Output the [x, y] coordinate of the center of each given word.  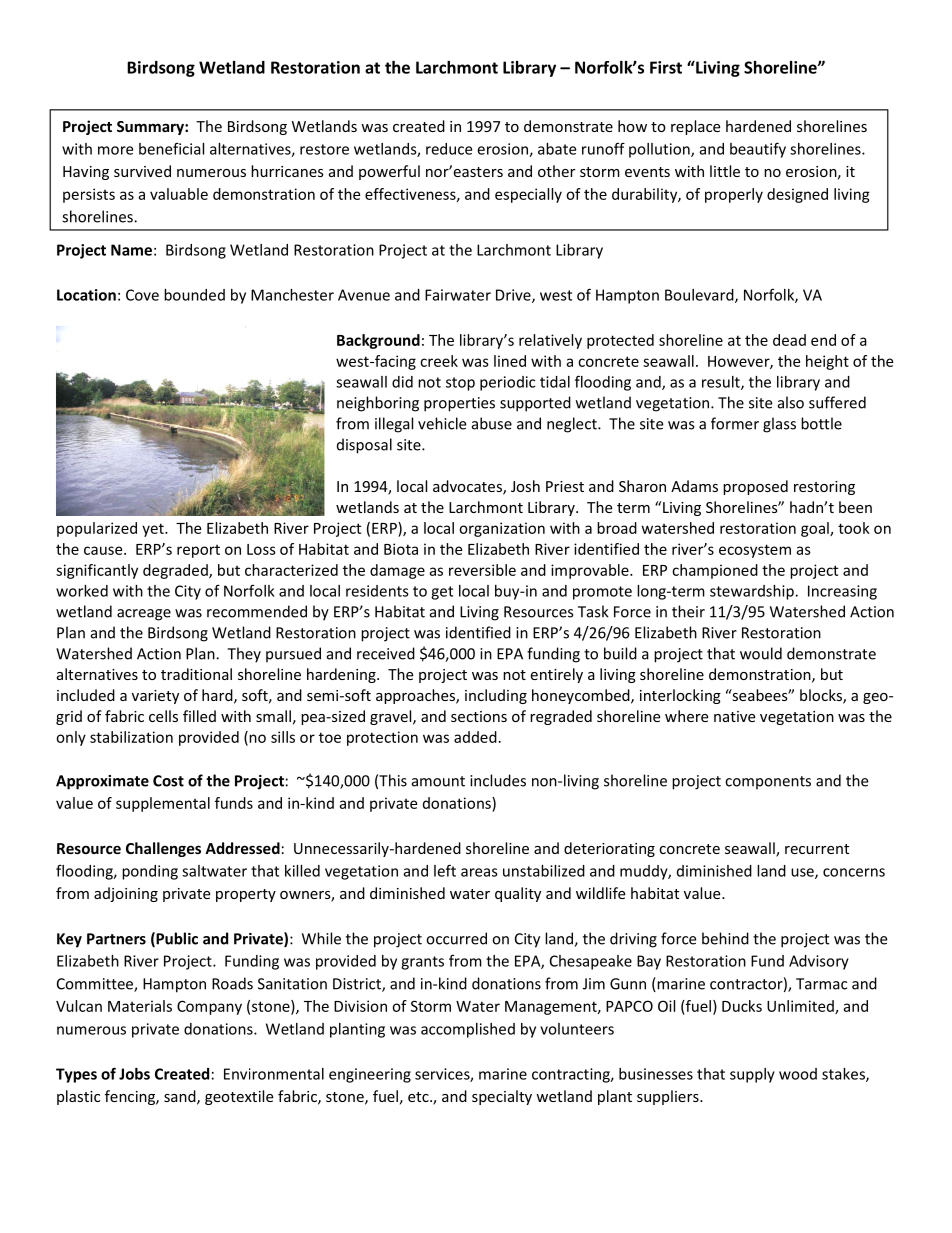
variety [155, 697]
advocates [468, 487]
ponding [150, 872]
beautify [758, 150]
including [496, 696]
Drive [514, 296]
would [761, 653]
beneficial [171, 148]
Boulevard [700, 296]
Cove [142, 295]
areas [479, 872]
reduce [449, 149]
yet [154, 530]
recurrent [817, 849]
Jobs [134, 1074]
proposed [755, 487]
